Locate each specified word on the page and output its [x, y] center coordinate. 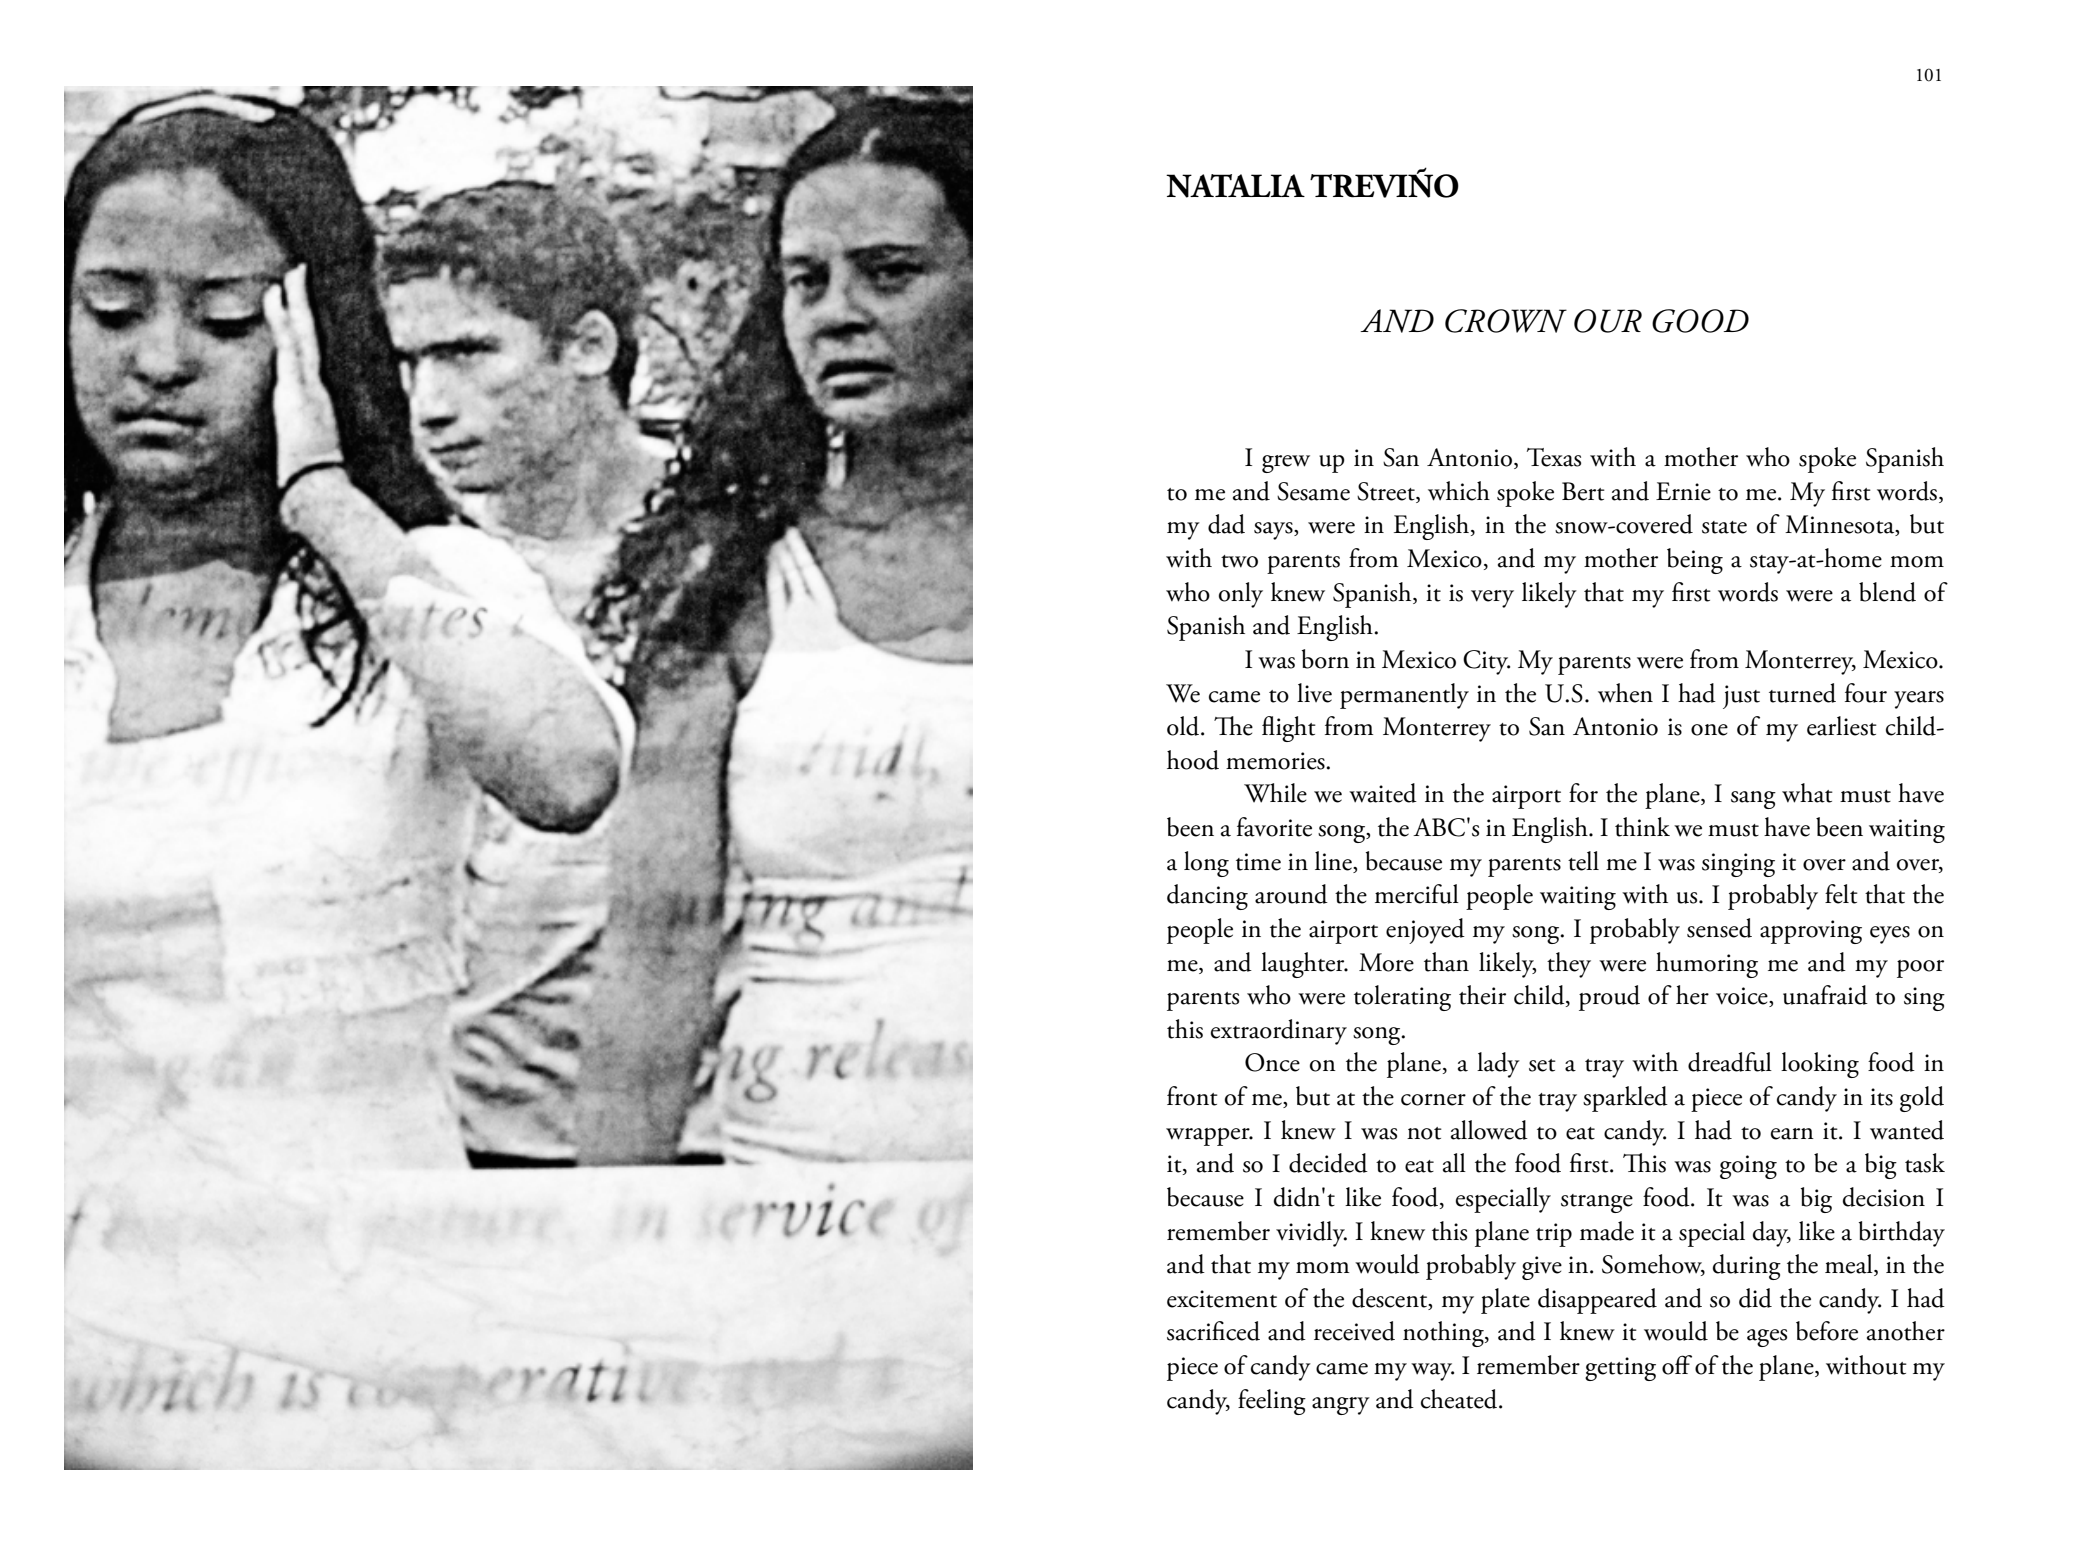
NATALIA [1235, 186]
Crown [1506, 321]
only [1241, 595]
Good [1700, 321]
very [1492, 599]
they [1569, 965]
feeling [1272, 1402]
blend [1887, 592]
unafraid [1825, 995]
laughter [1304, 965]
